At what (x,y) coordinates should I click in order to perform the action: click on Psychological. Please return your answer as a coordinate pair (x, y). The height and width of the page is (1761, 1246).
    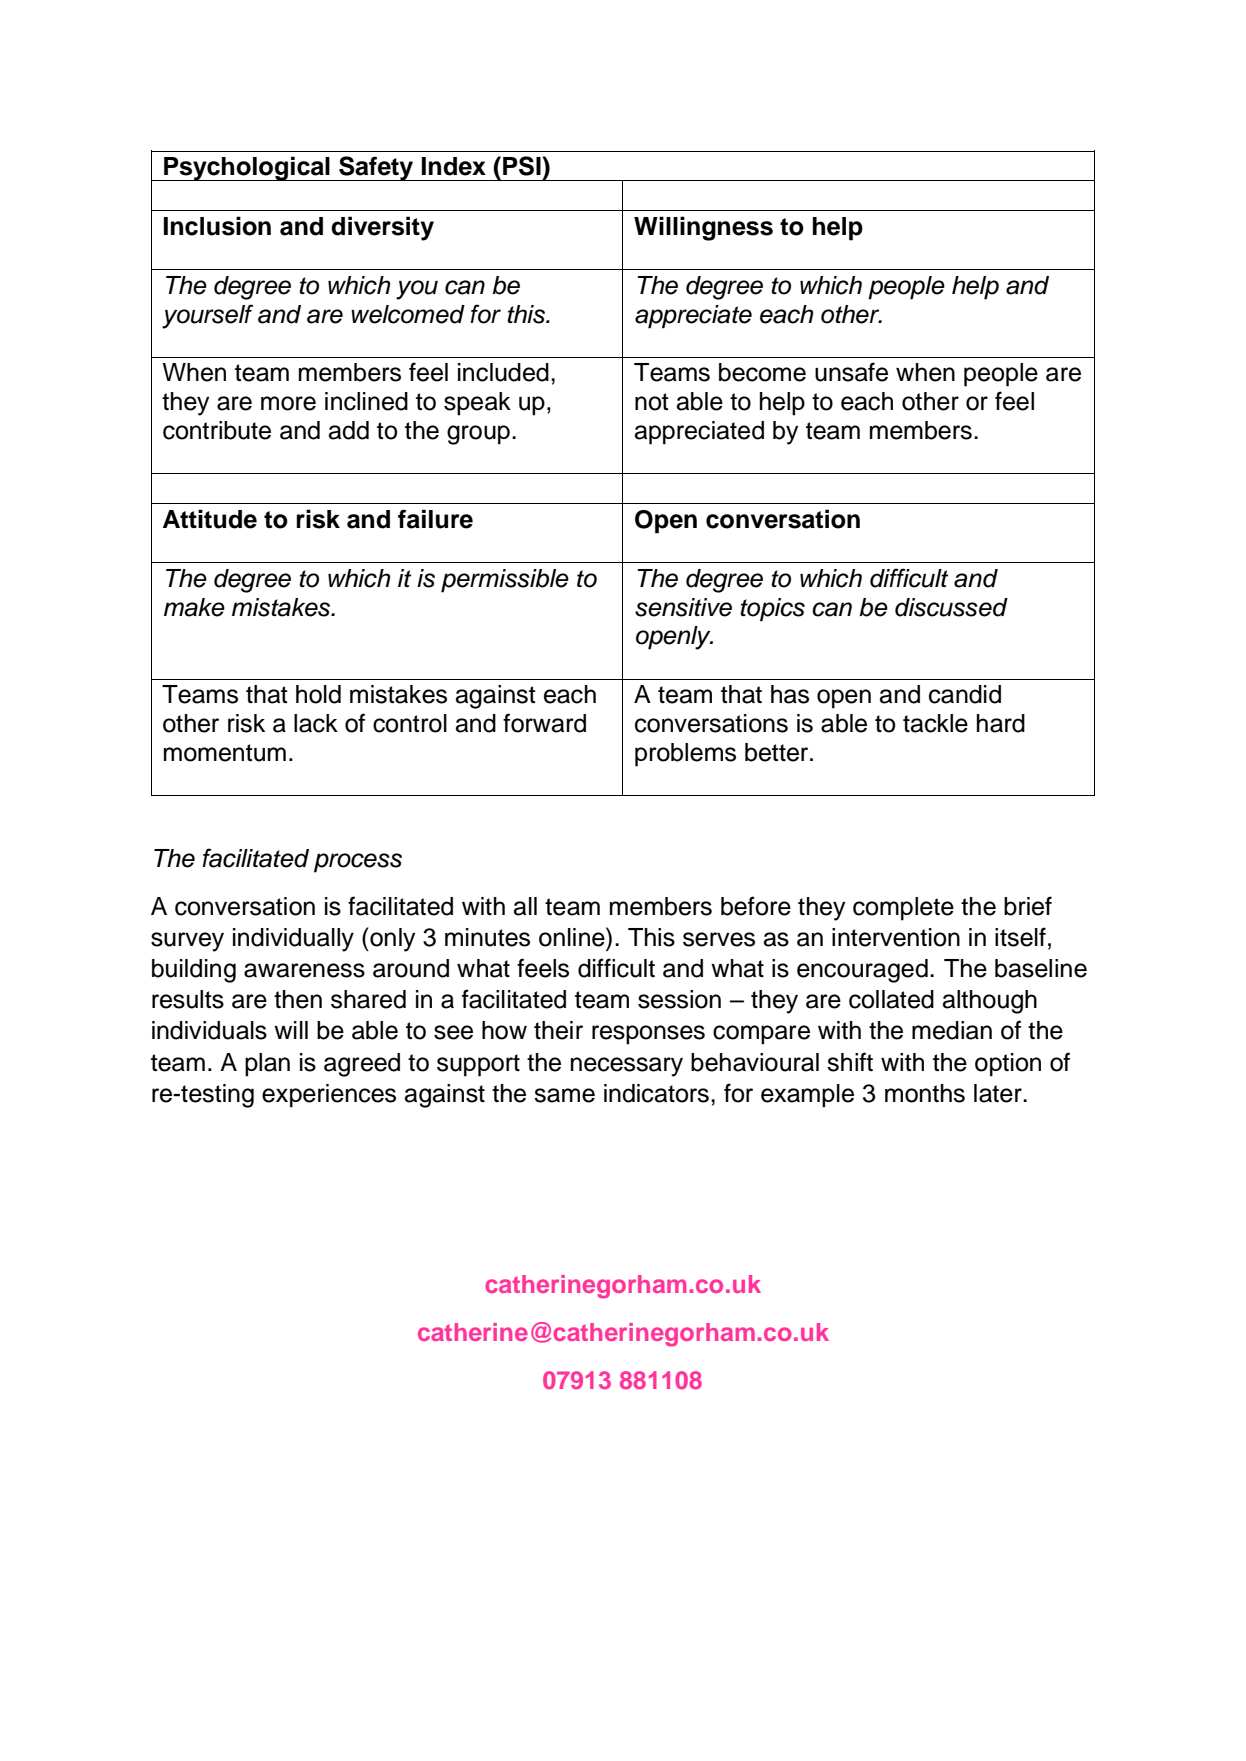
    Looking at the image, I should click on (247, 168).
